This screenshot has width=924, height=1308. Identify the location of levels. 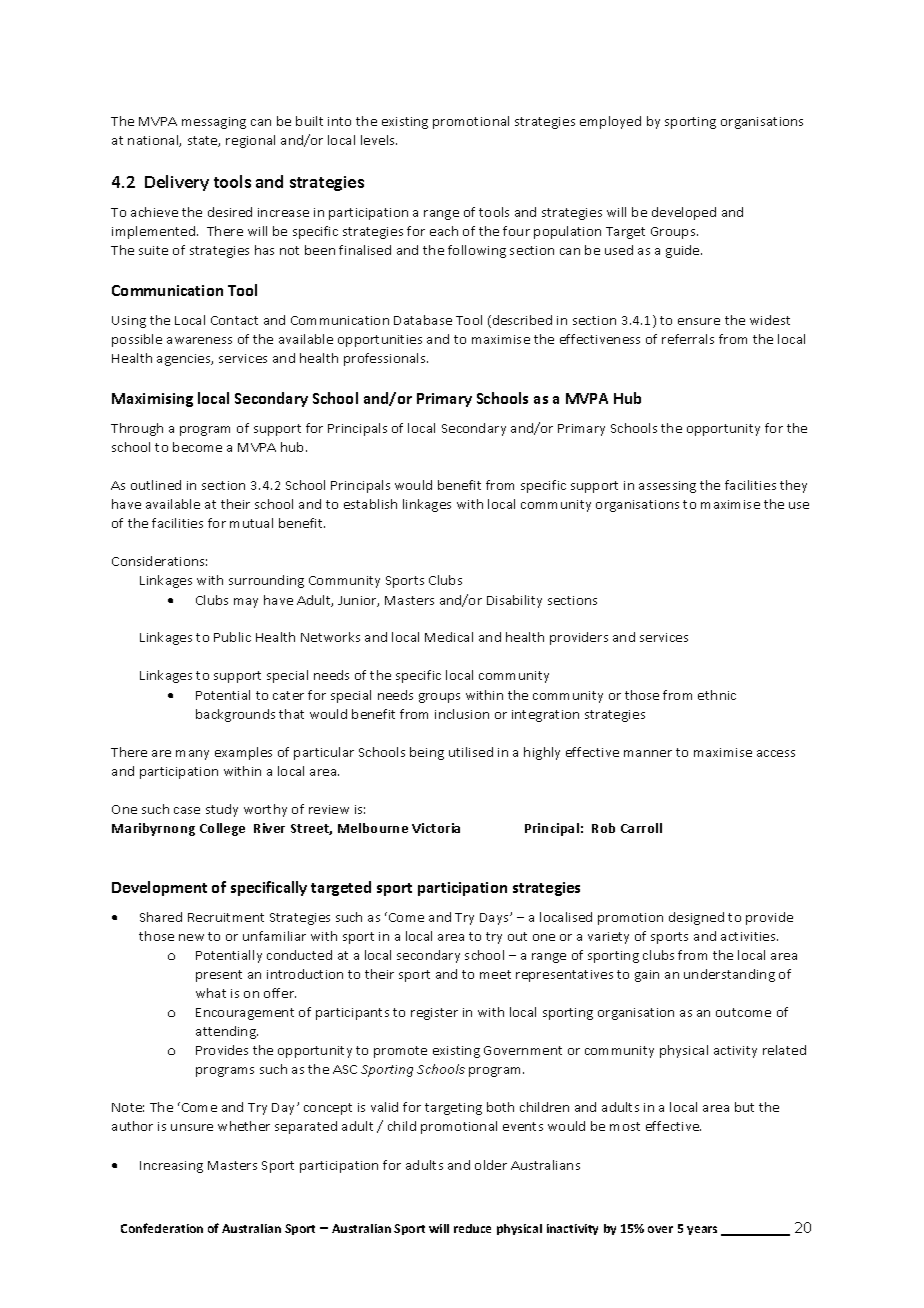
(379, 140).
